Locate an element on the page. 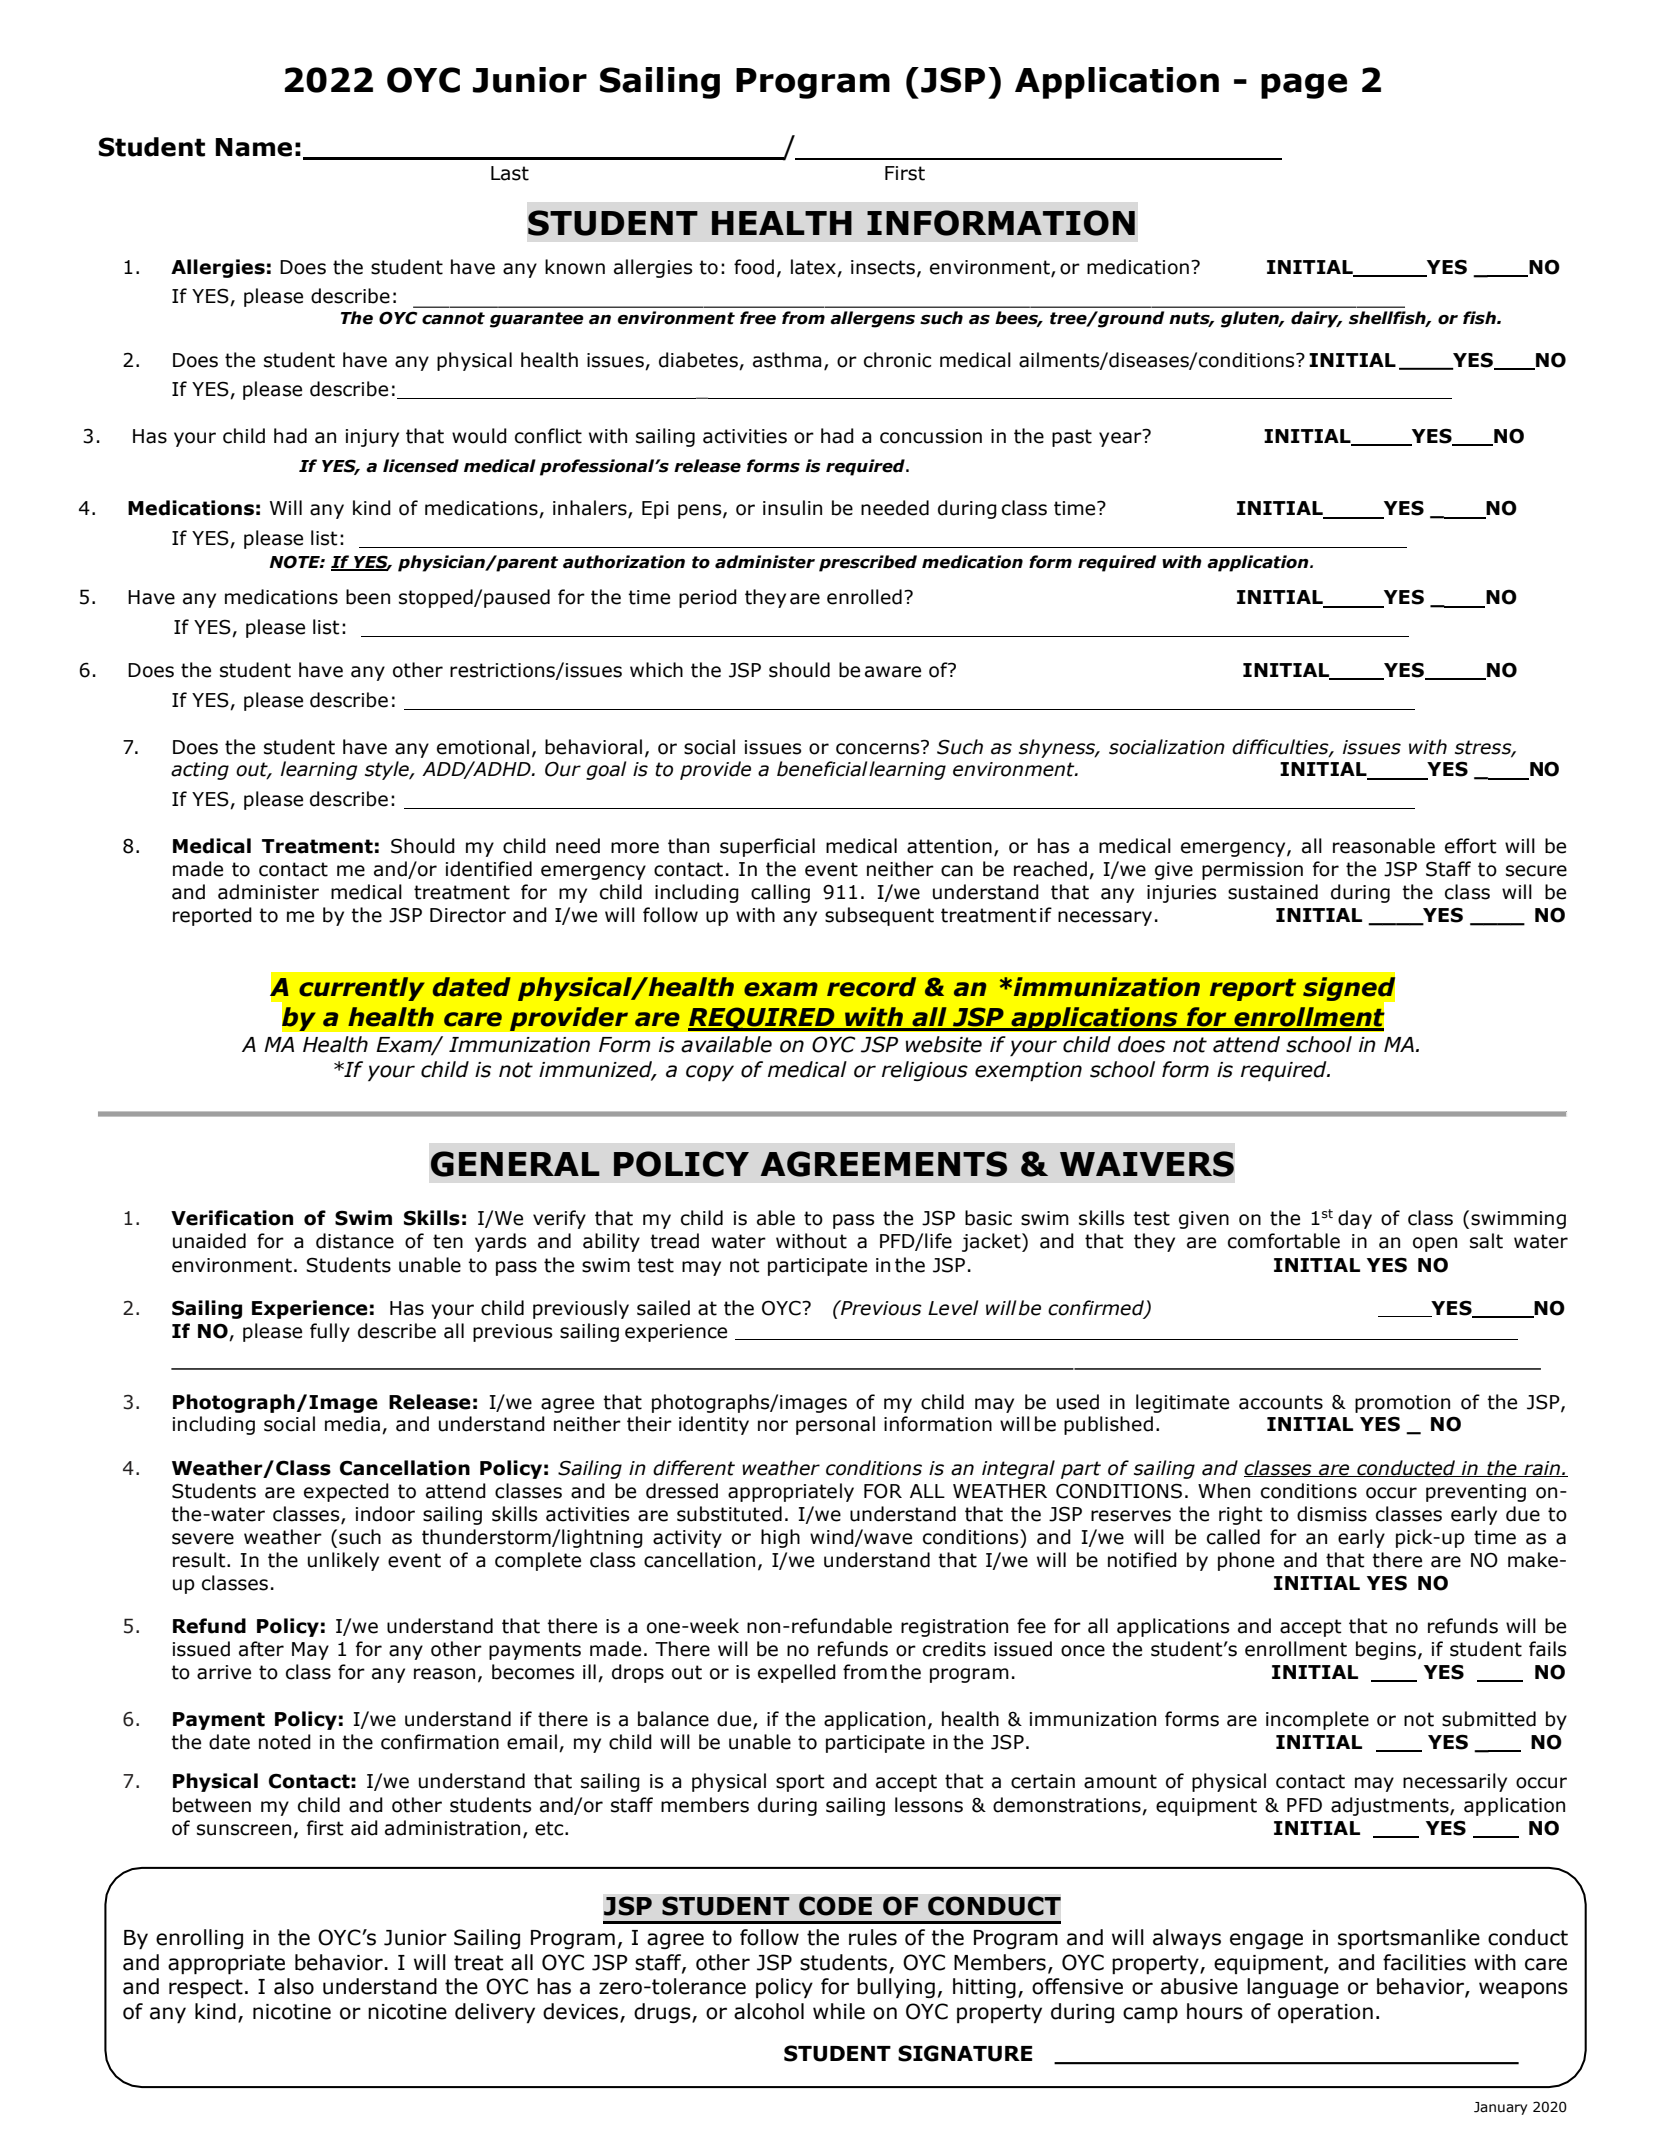 This image has width=1665, height=2154. also is located at coordinates (294, 1986).
